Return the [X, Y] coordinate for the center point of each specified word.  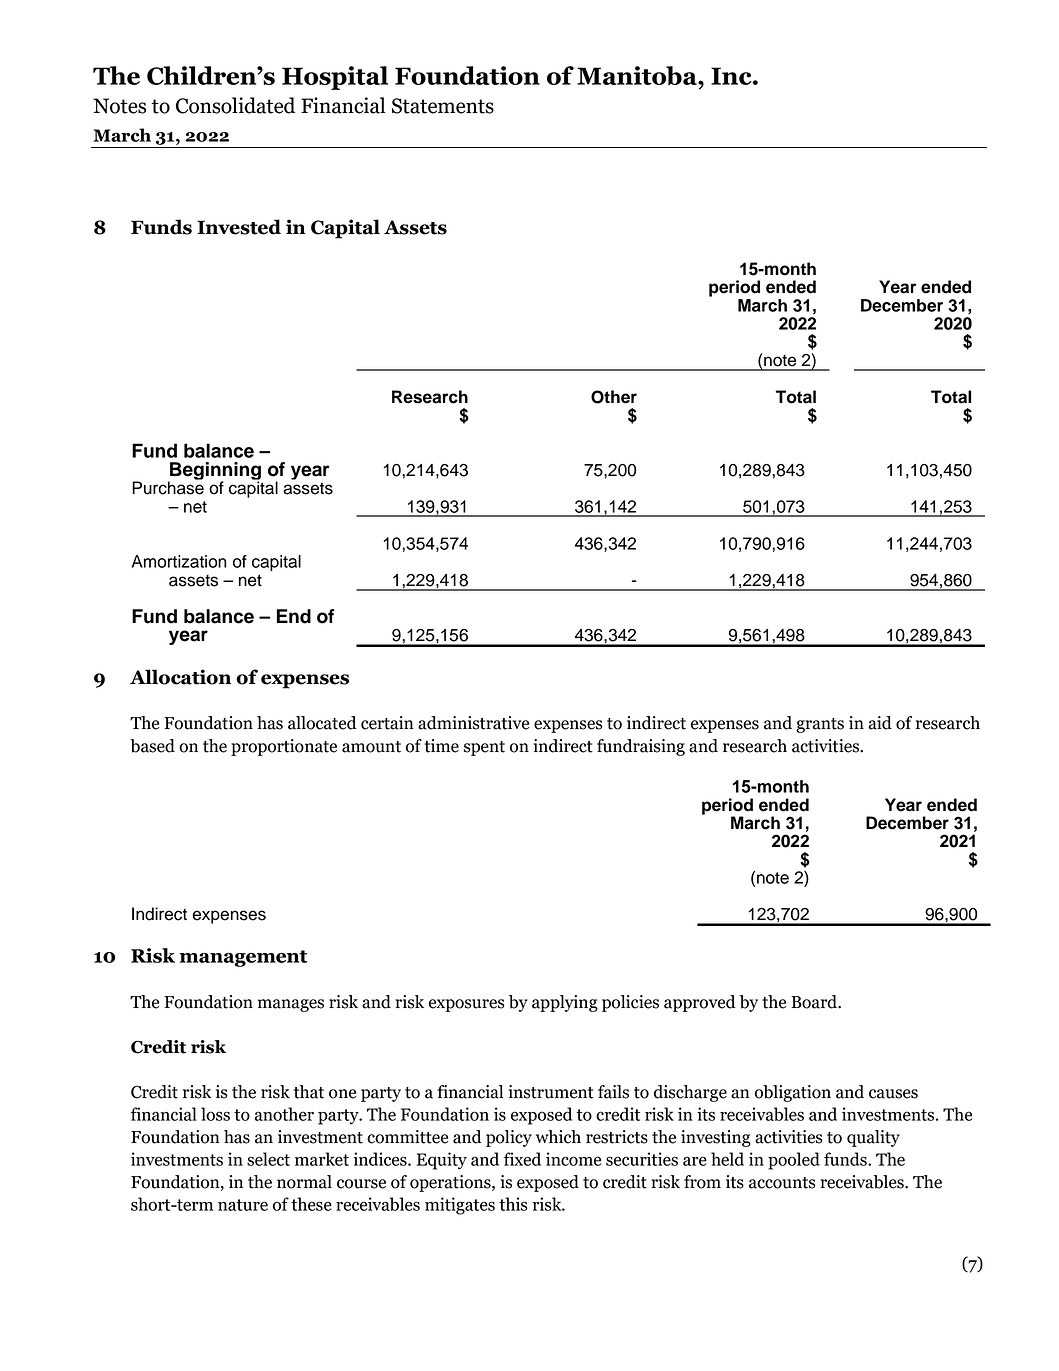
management [243, 958]
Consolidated [235, 105]
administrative [473, 723]
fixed [522, 1159]
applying [565, 1003]
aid [880, 723]
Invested [239, 227]
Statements [443, 106]
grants [820, 725]
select [268, 1159]
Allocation [180, 677]
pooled [794, 1161]
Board [815, 1002]
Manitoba [638, 75]
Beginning [215, 472]
